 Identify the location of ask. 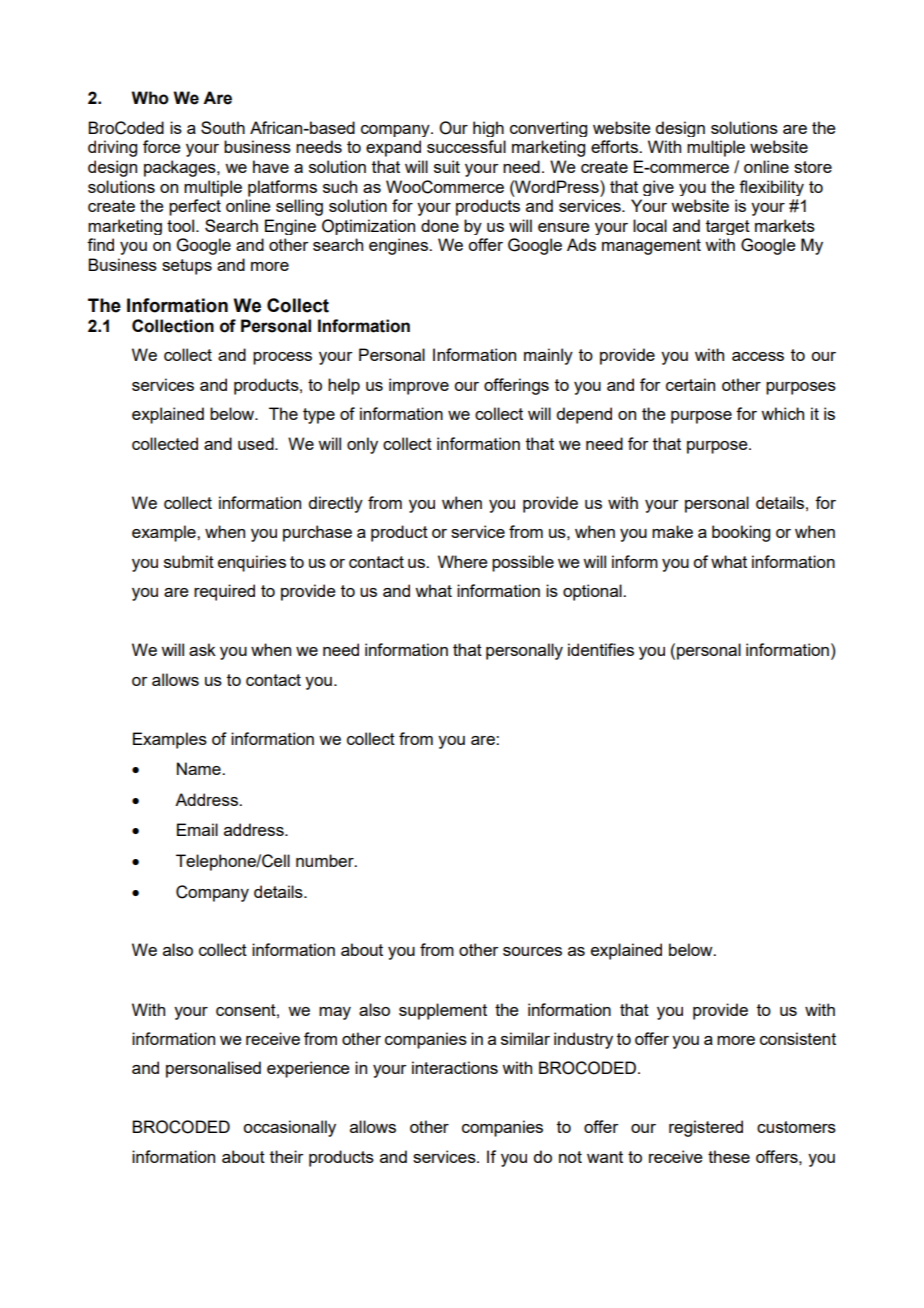
(202, 649).
